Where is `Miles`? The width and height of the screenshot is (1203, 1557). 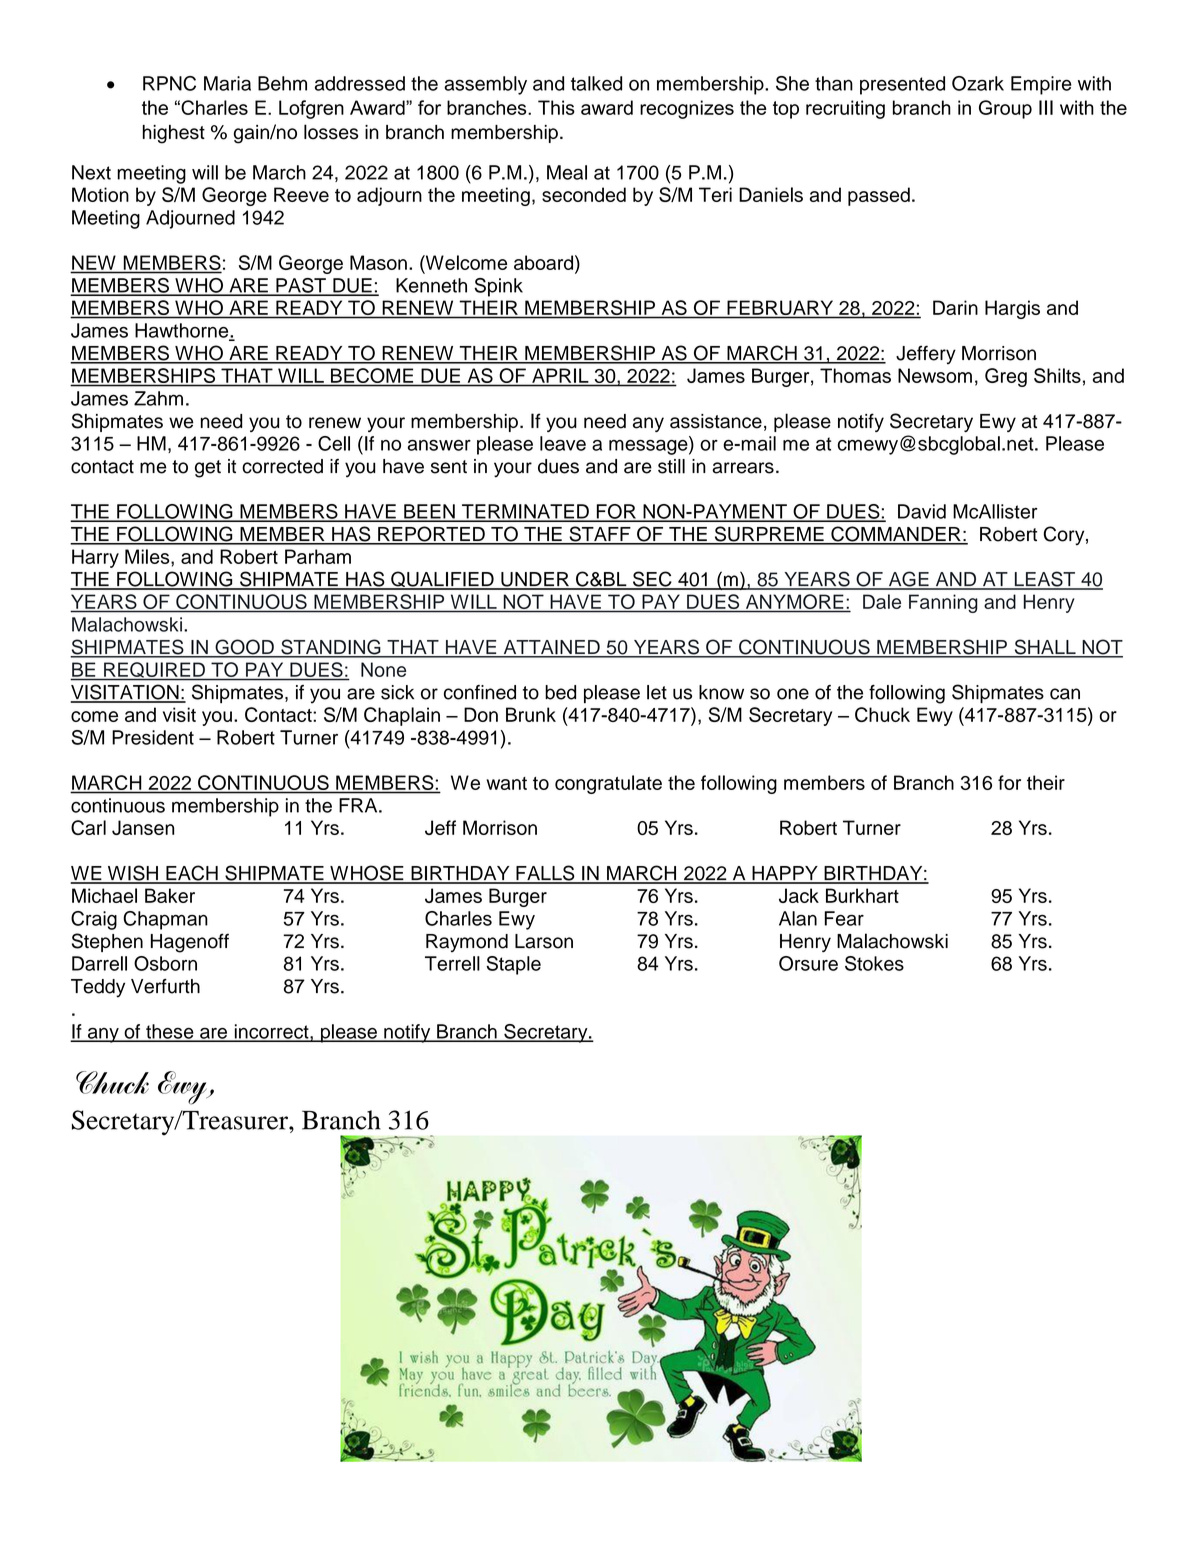 Miles is located at coordinates (148, 556).
